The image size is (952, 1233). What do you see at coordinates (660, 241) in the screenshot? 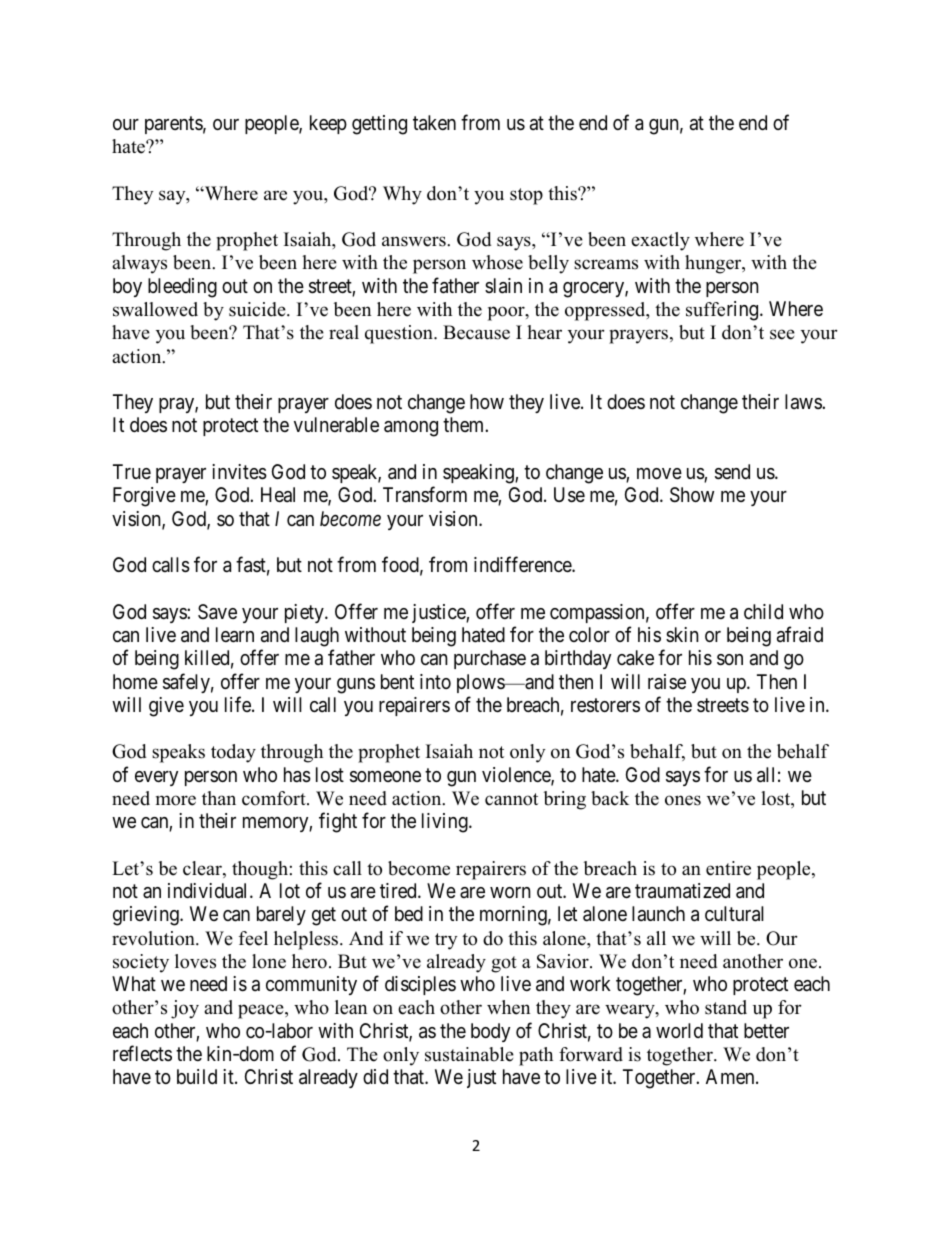
I see `exactly` at bounding box center [660, 241].
